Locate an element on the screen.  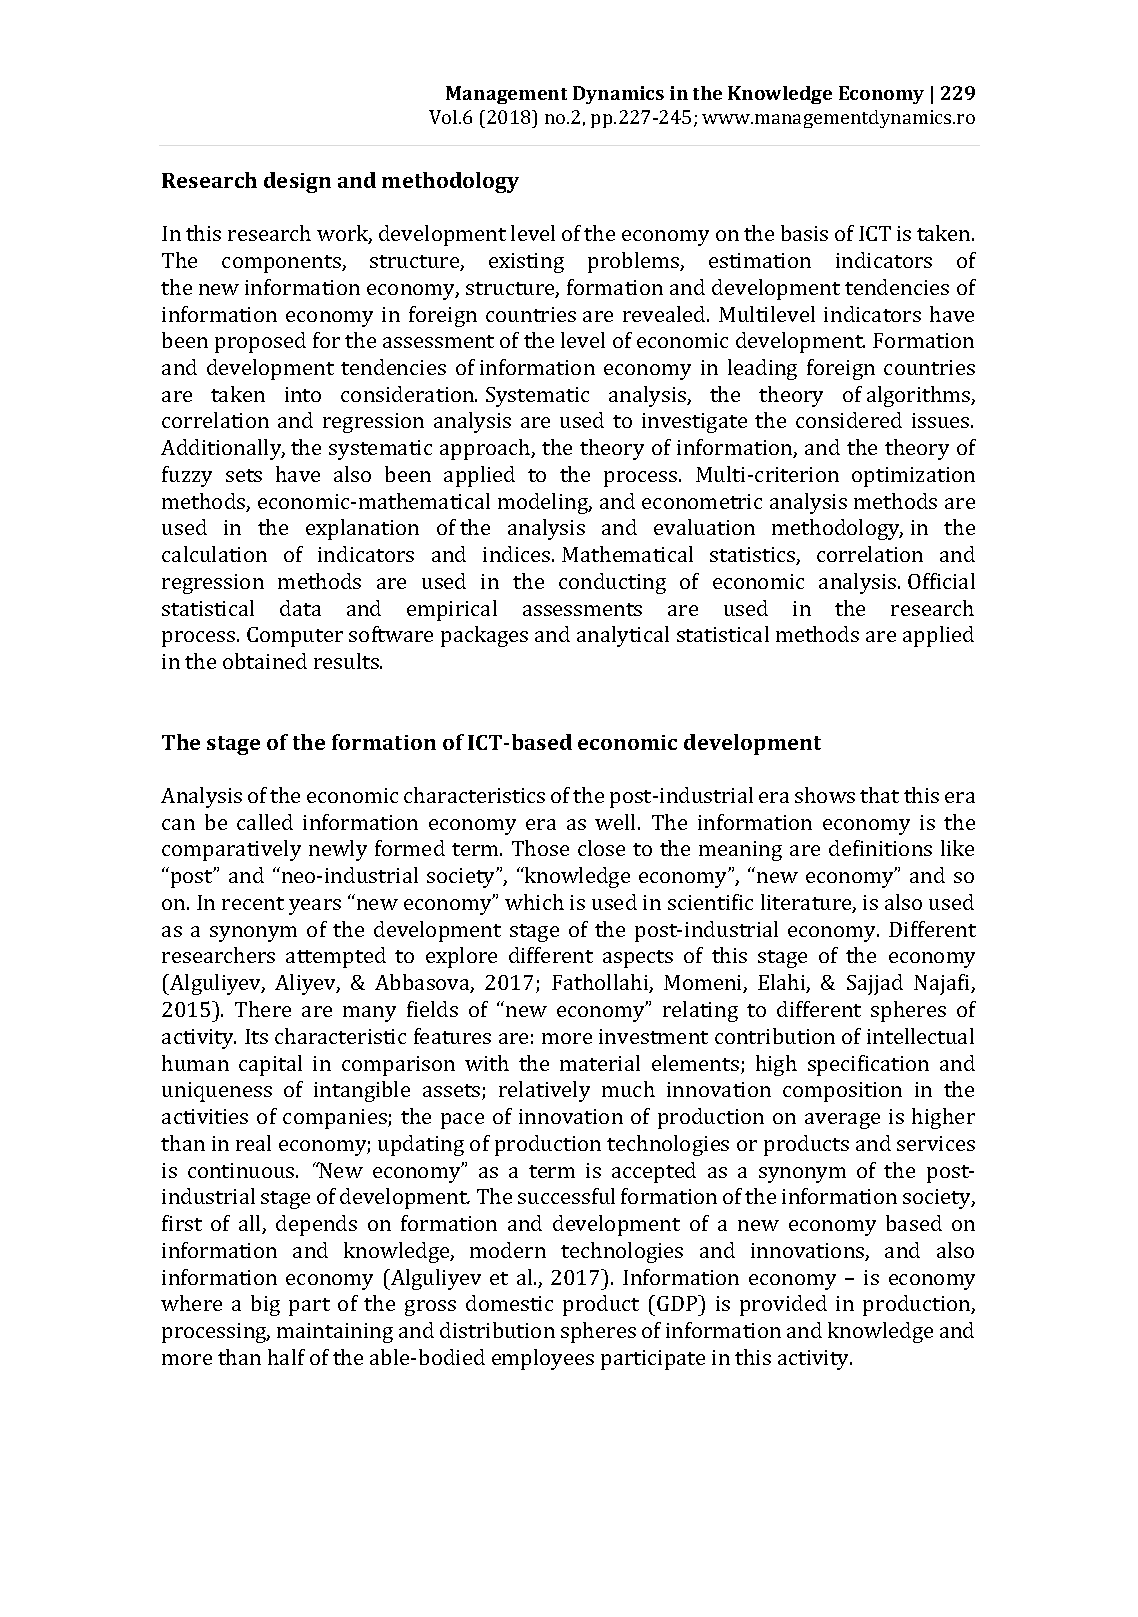
big is located at coordinates (265, 1305).
